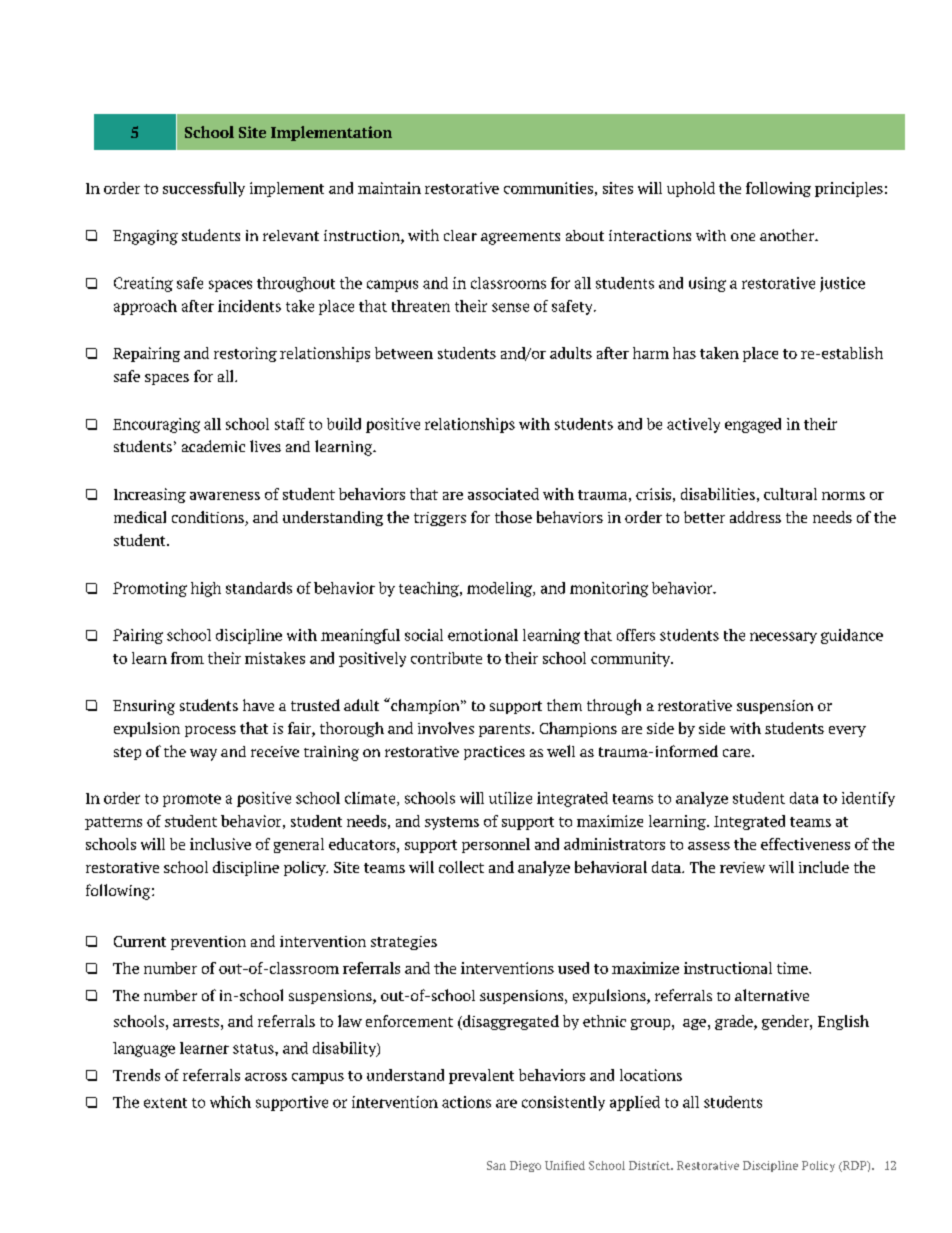  What do you see at coordinates (573, 968) in the page?
I see `used` at bounding box center [573, 968].
